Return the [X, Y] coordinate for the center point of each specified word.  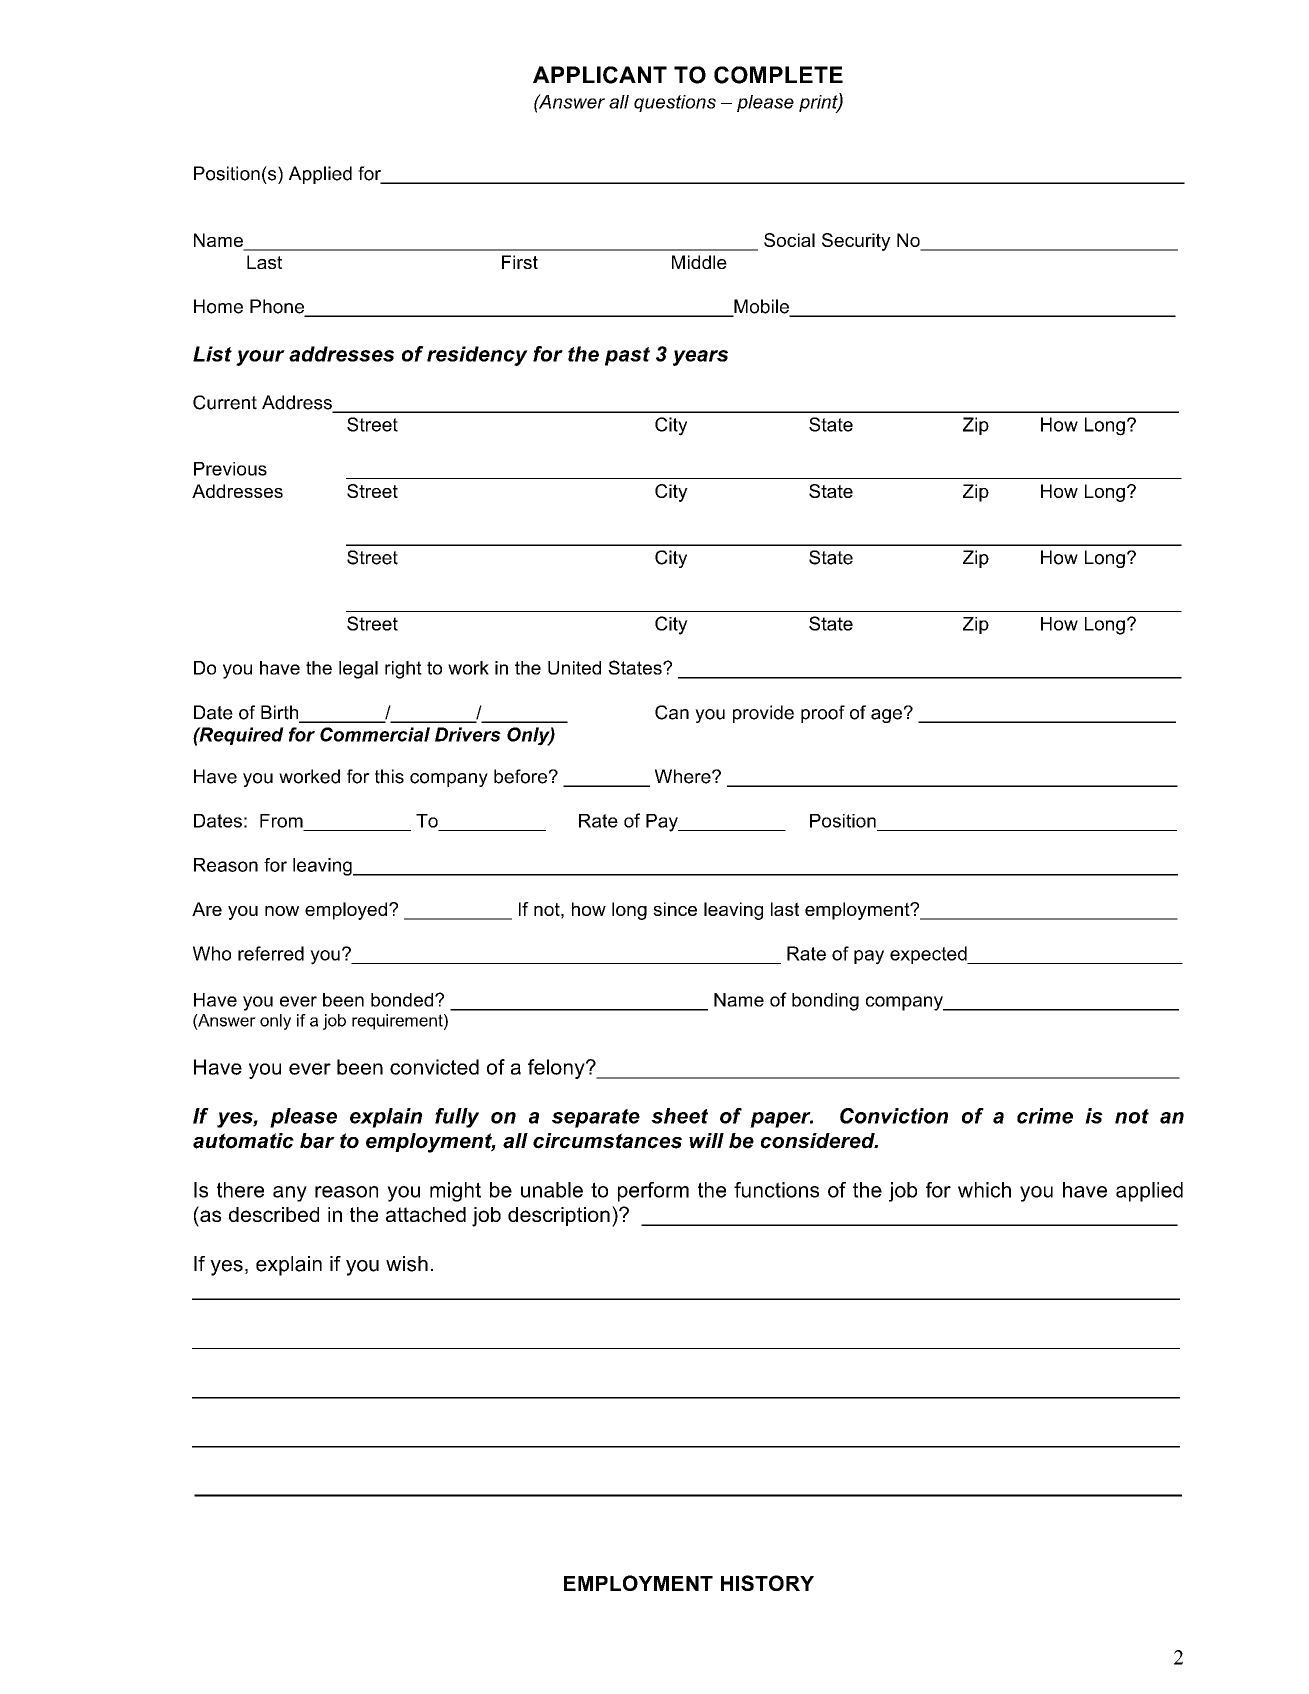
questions [675, 103]
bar [317, 1141]
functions [776, 1190]
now [282, 911]
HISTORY [767, 1583]
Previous [230, 469]
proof [823, 714]
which [984, 1190]
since [675, 909]
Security [856, 242]
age [886, 716]
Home [218, 306]
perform [653, 1192]
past [627, 356]
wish [407, 1264]
